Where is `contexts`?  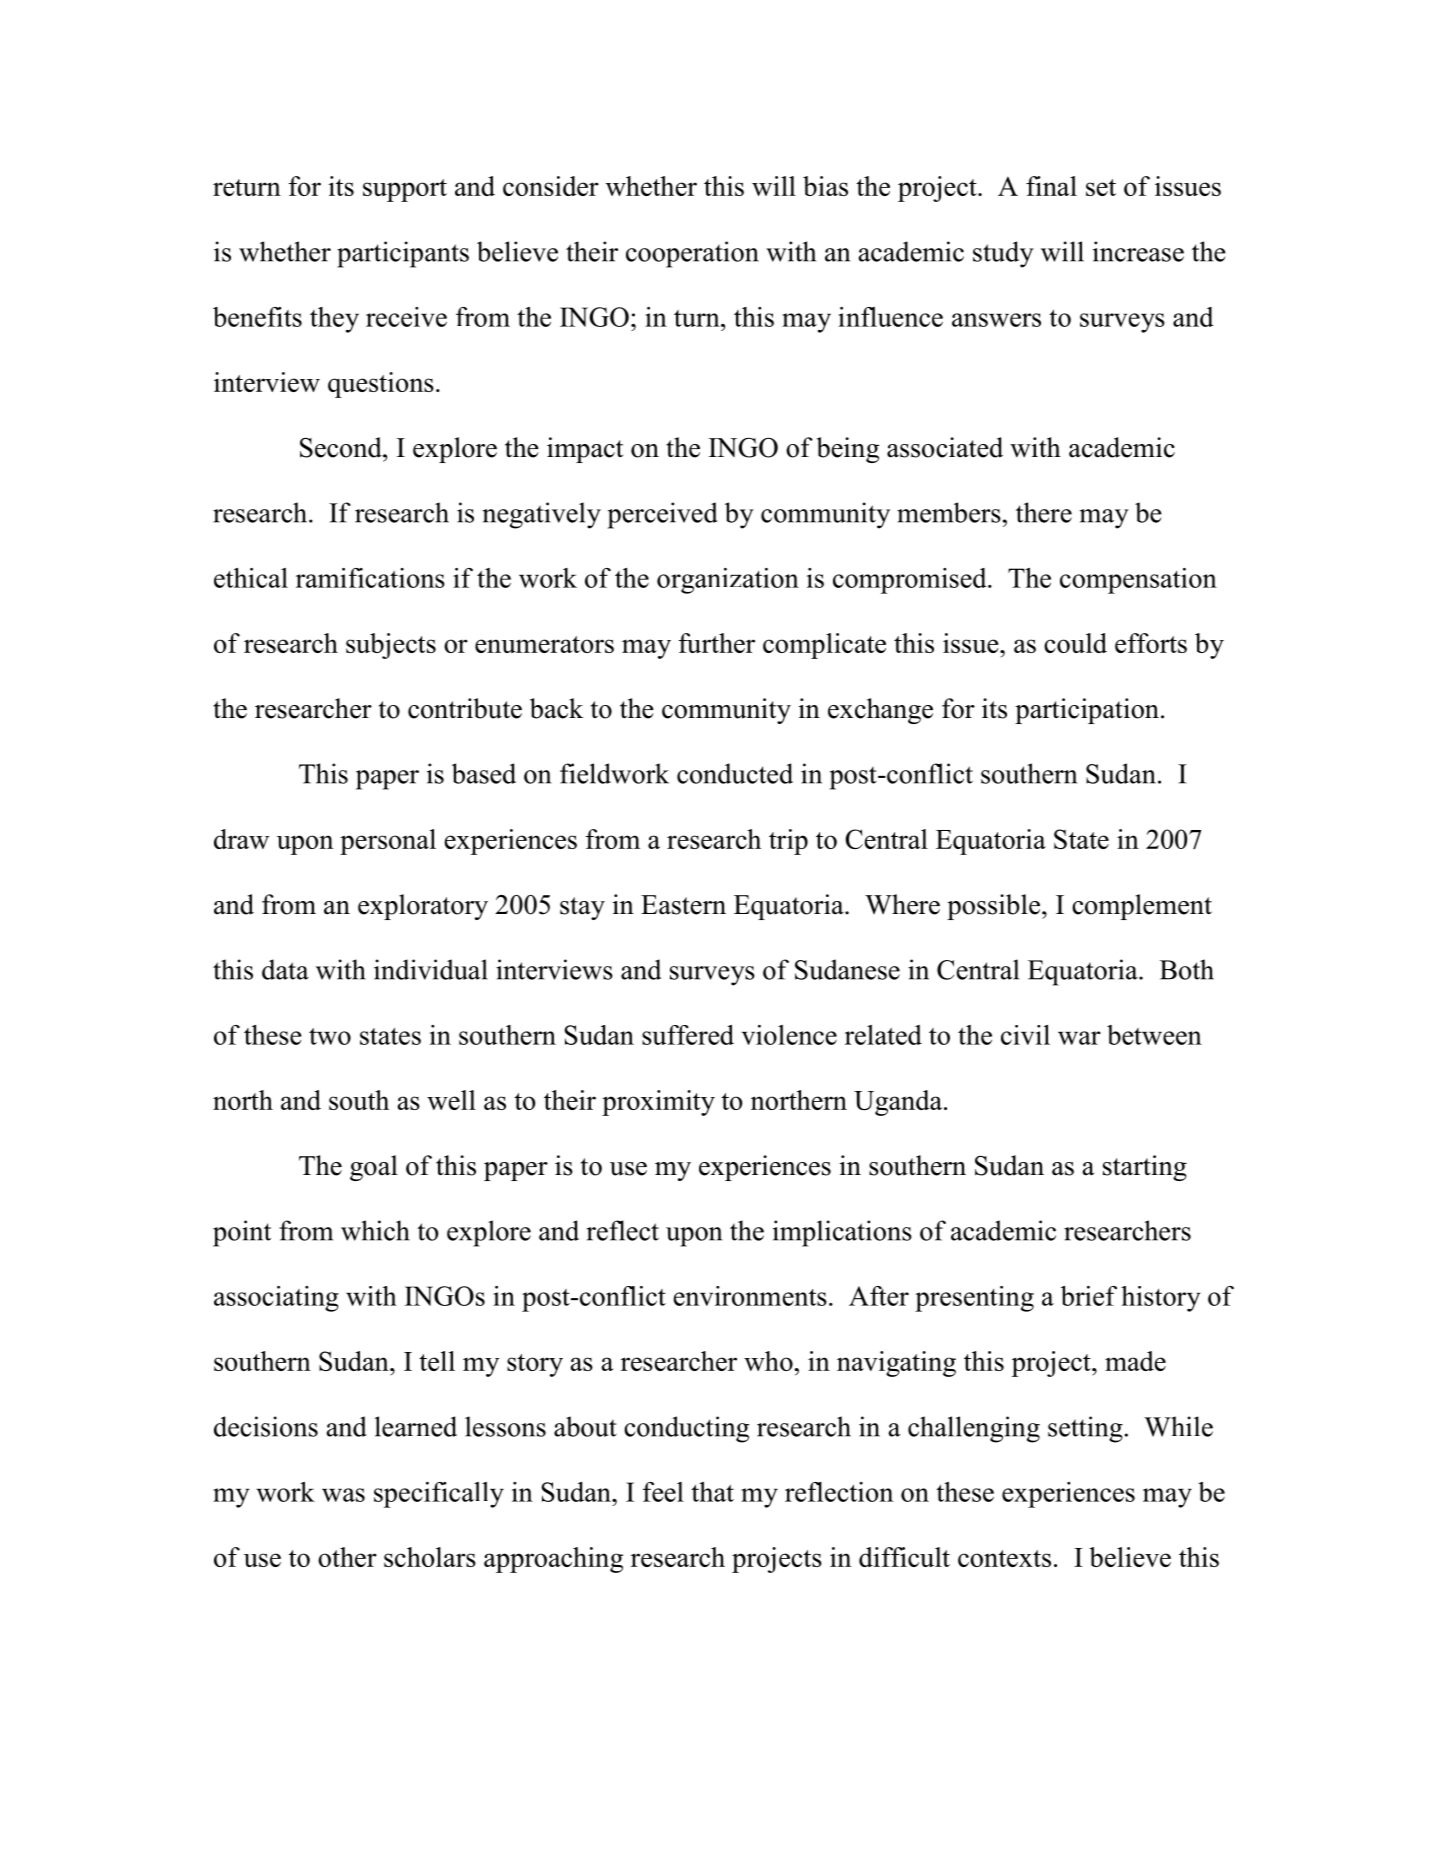 contexts is located at coordinates (1004, 1558).
